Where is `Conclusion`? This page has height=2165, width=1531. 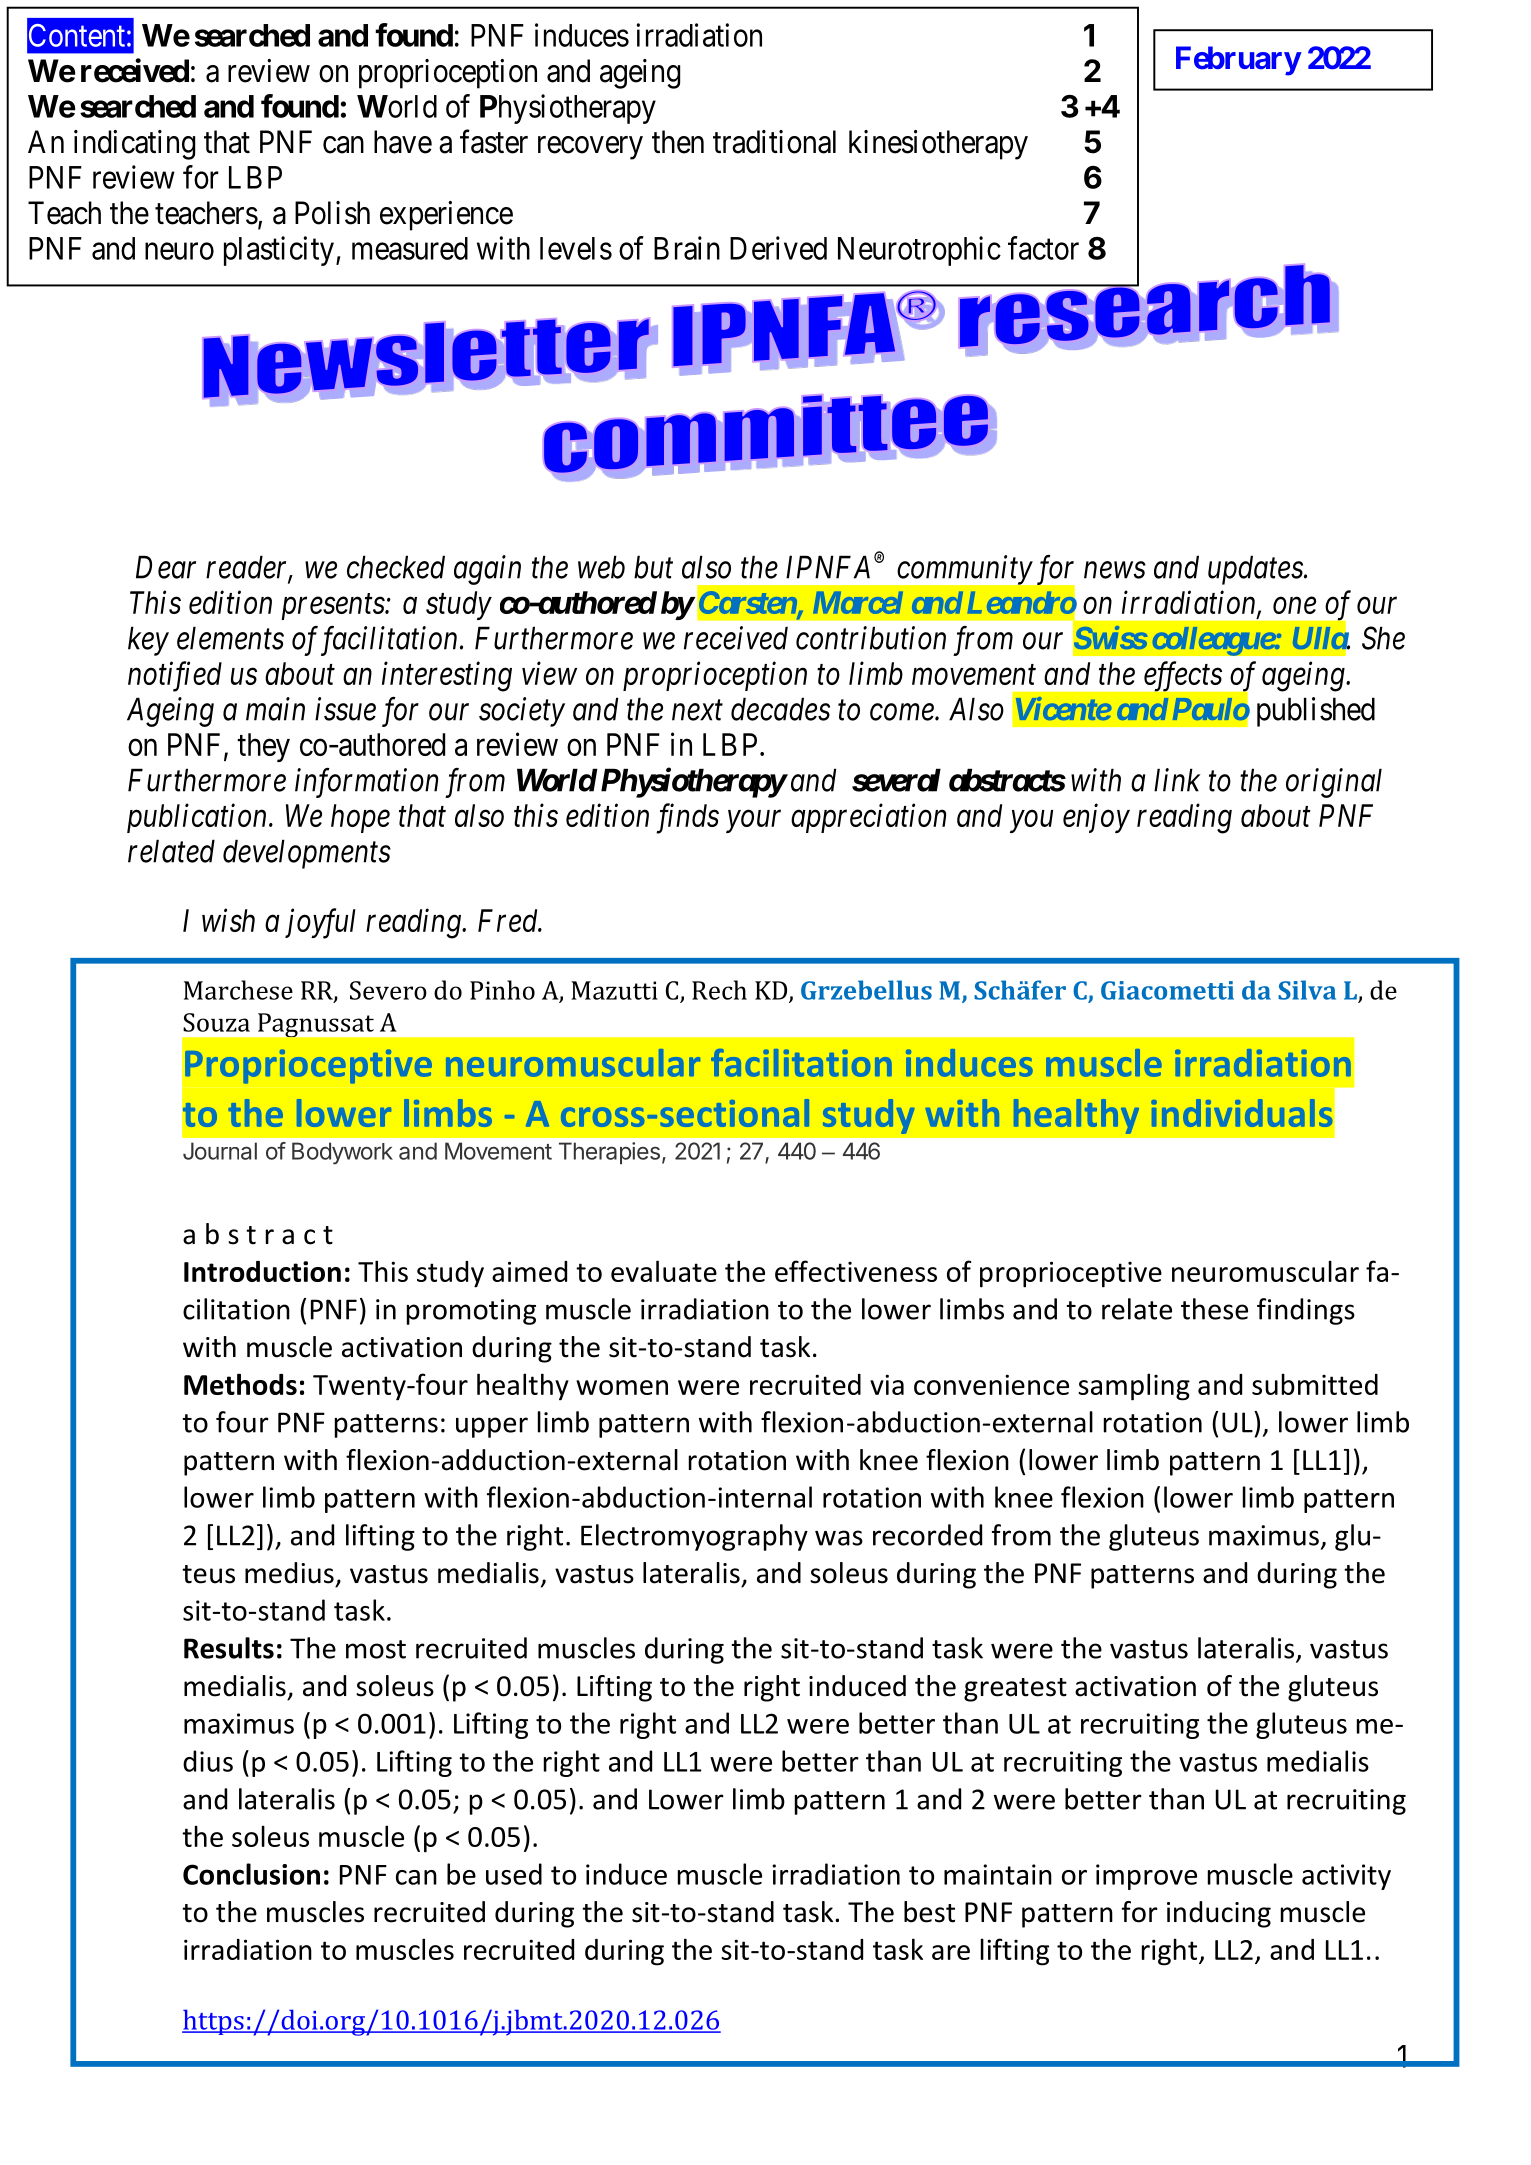 Conclusion is located at coordinates (251, 1874).
